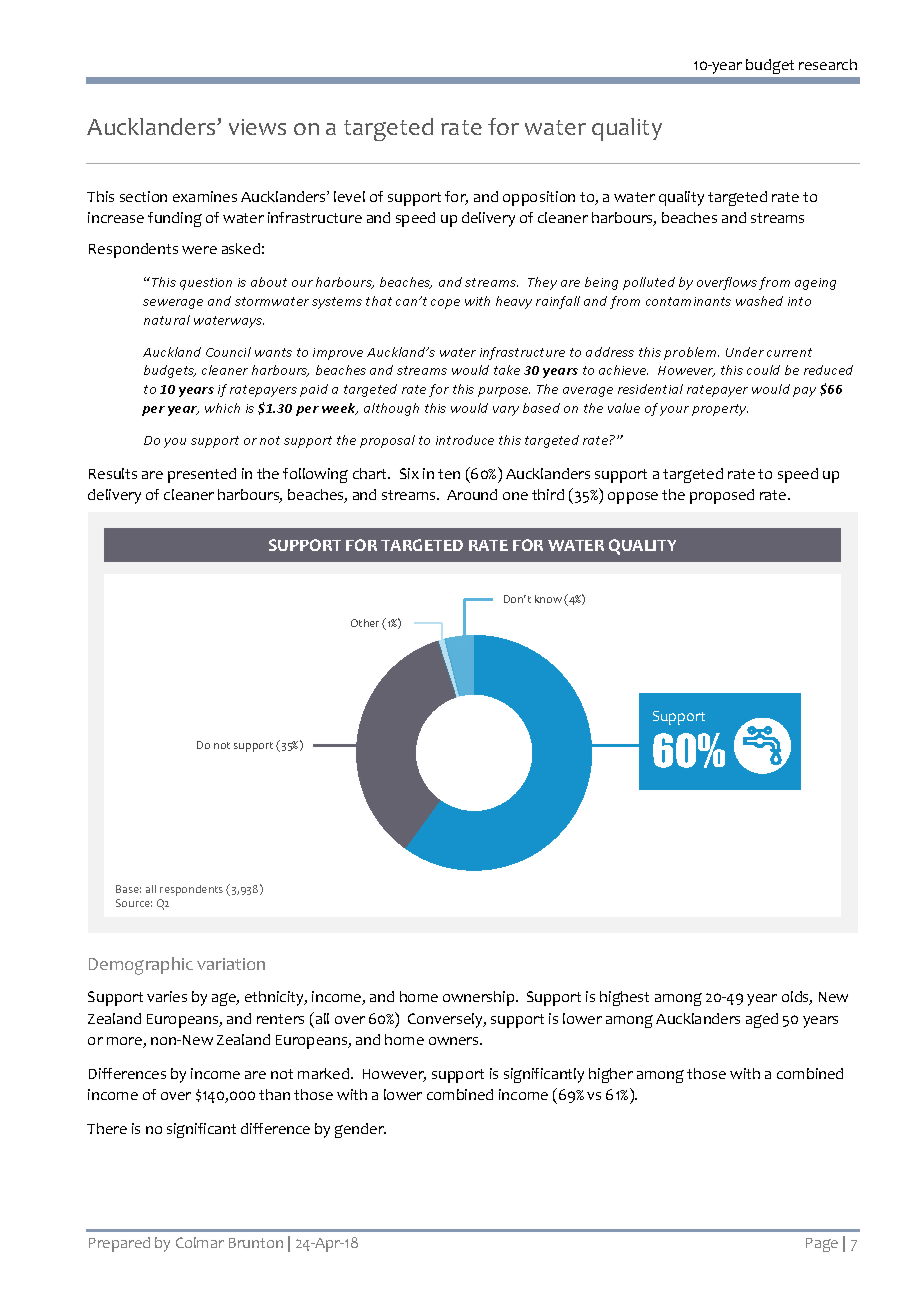 This screenshot has height=1308, width=924. What do you see at coordinates (548, 599) in the screenshot?
I see `know` at bounding box center [548, 599].
